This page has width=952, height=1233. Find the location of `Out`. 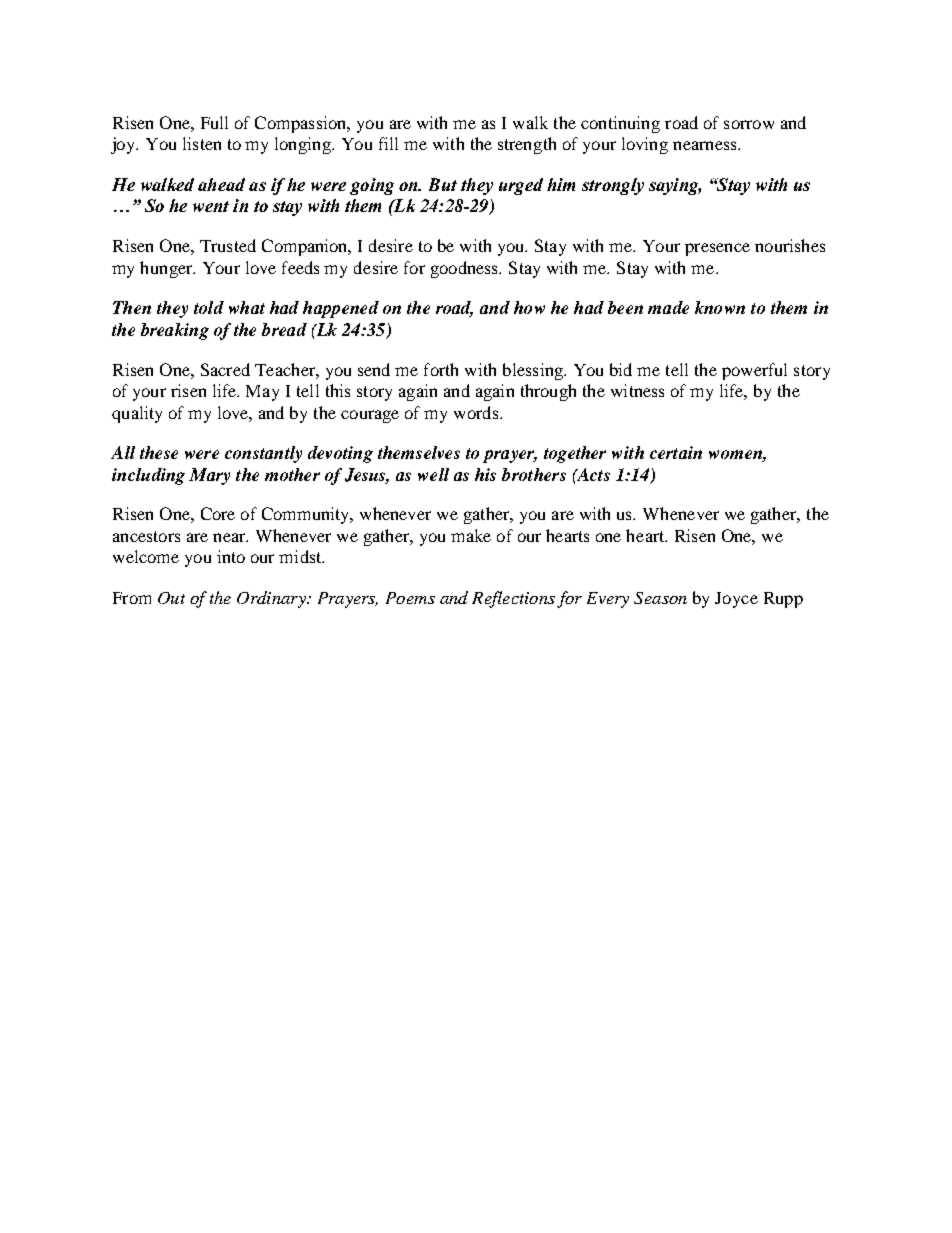

Out is located at coordinates (171, 598).
